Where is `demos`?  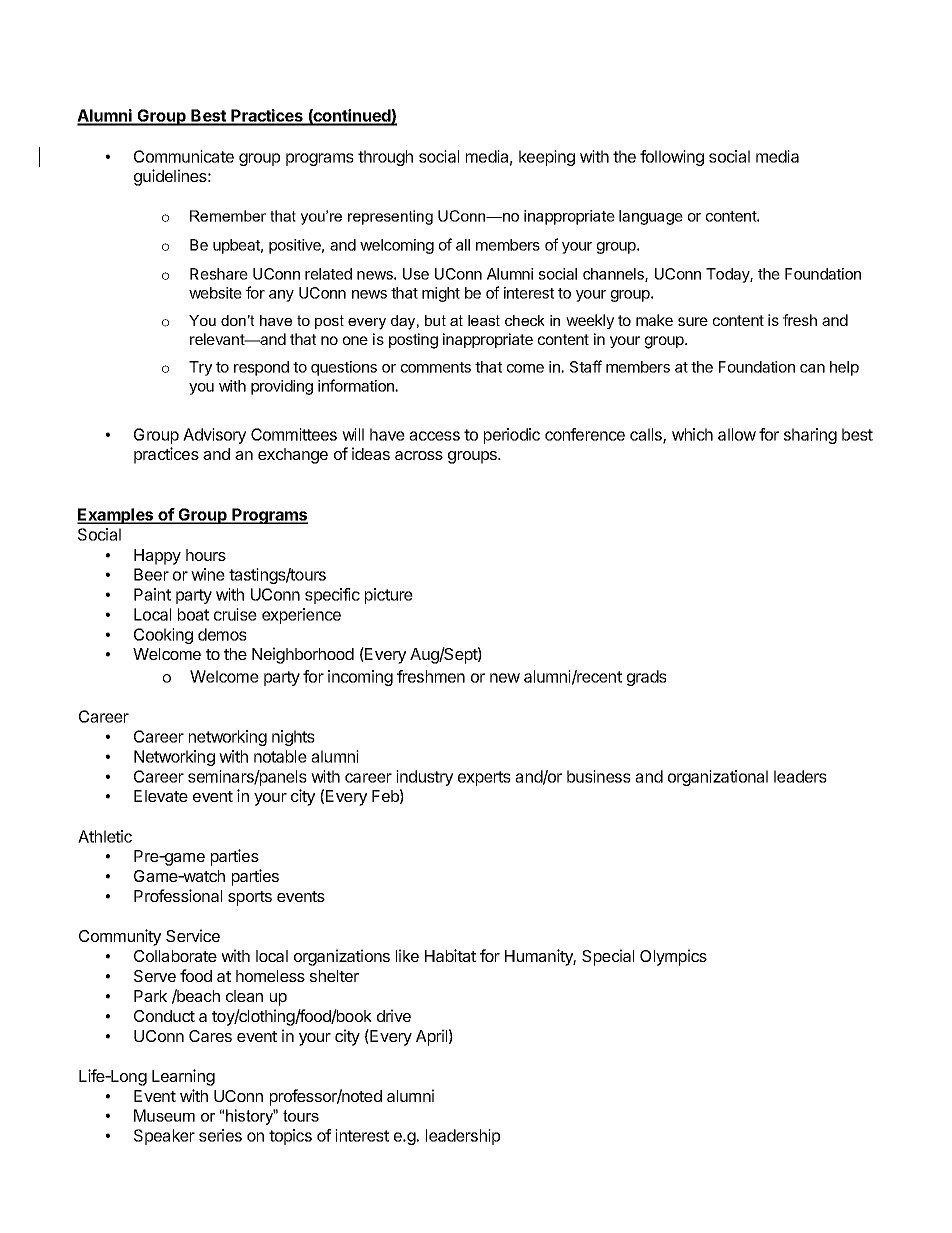
demos is located at coordinates (222, 634).
